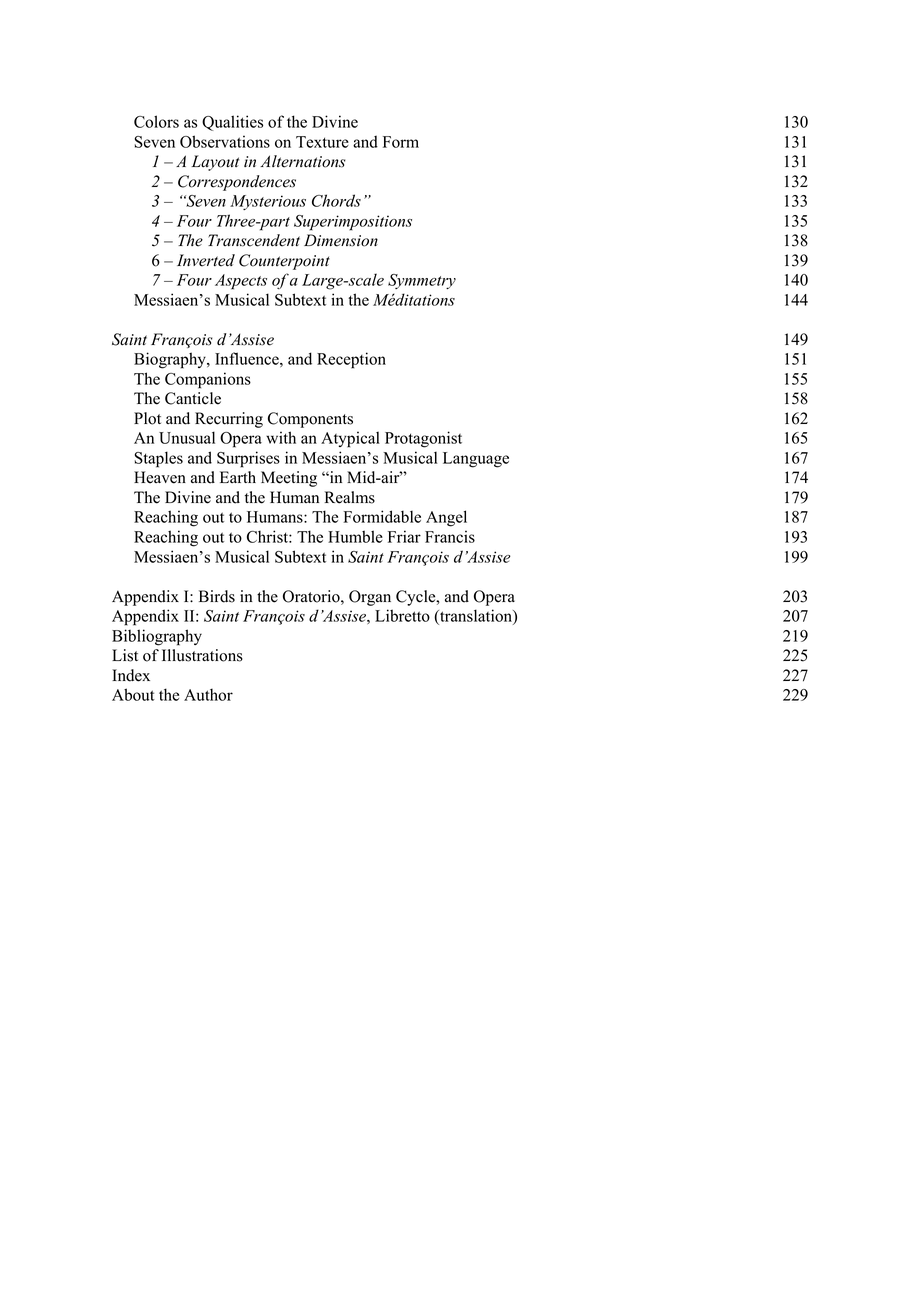 Image resolution: width=924 pixels, height=1308 pixels. What do you see at coordinates (284, 262) in the document?
I see `Counterpoint` at bounding box center [284, 262].
